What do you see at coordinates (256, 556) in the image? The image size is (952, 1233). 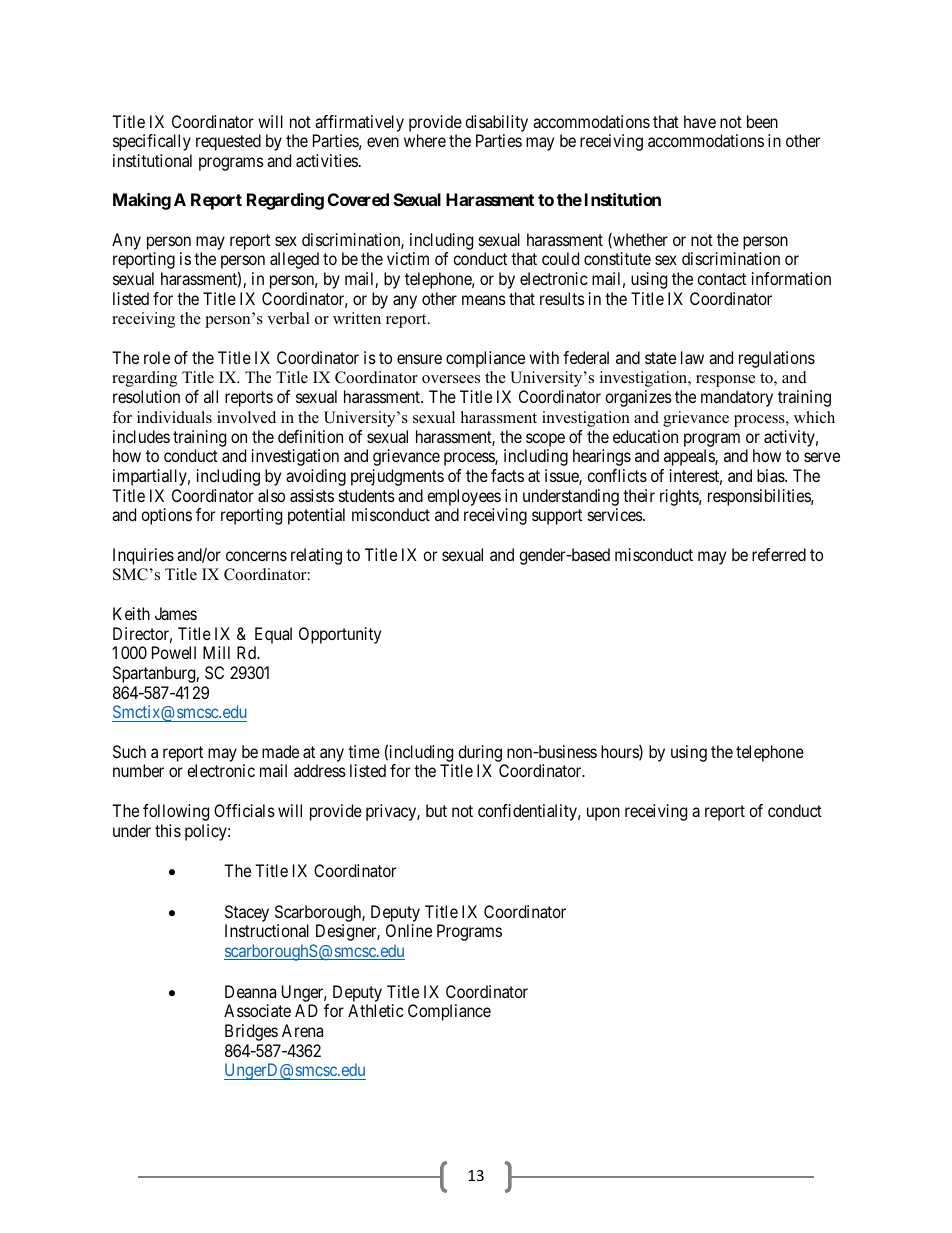 I see `concerns` at bounding box center [256, 556].
